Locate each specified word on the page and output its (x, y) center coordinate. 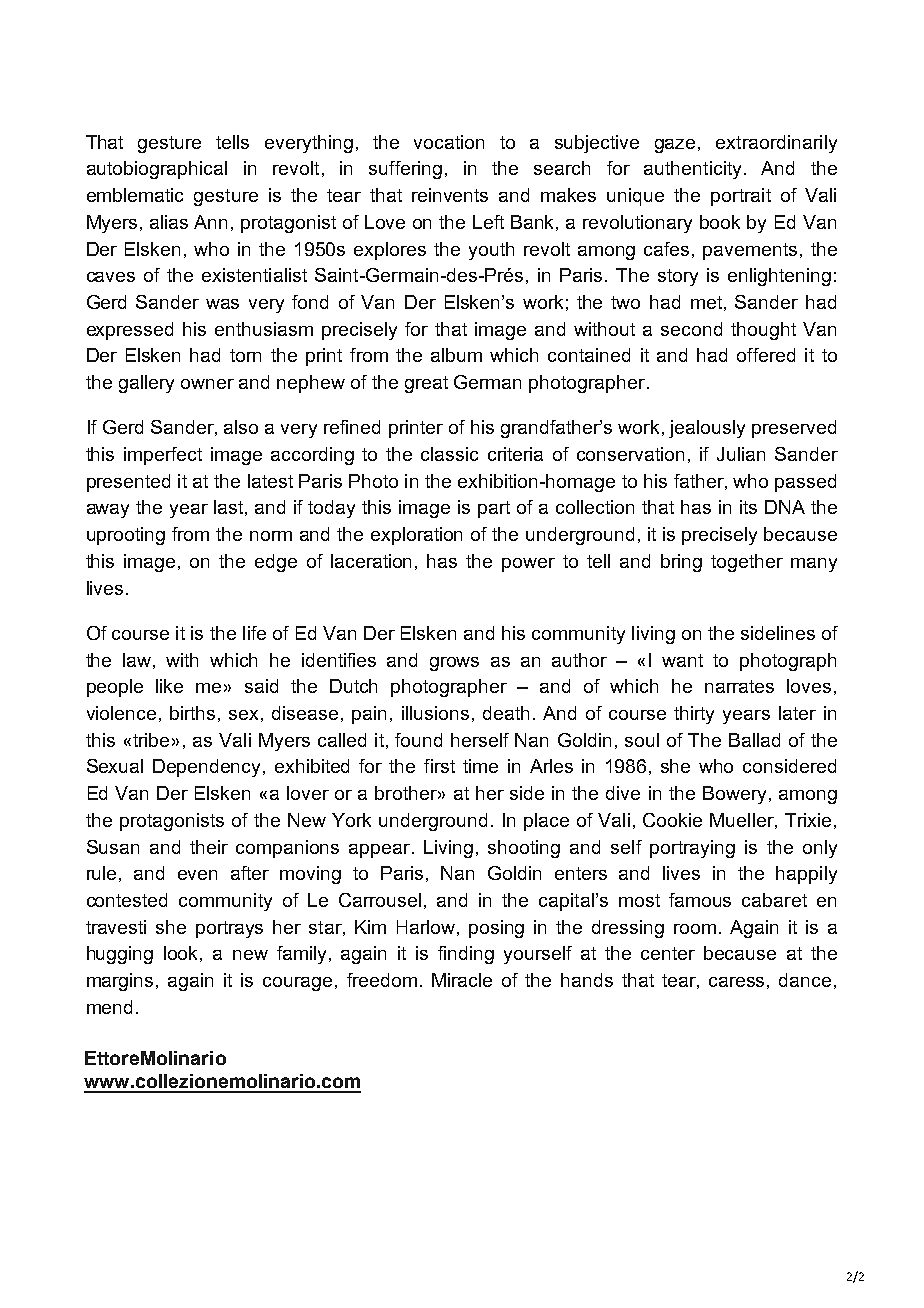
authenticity (692, 170)
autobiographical (157, 170)
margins (120, 982)
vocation (449, 142)
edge (276, 563)
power (528, 565)
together (747, 563)
